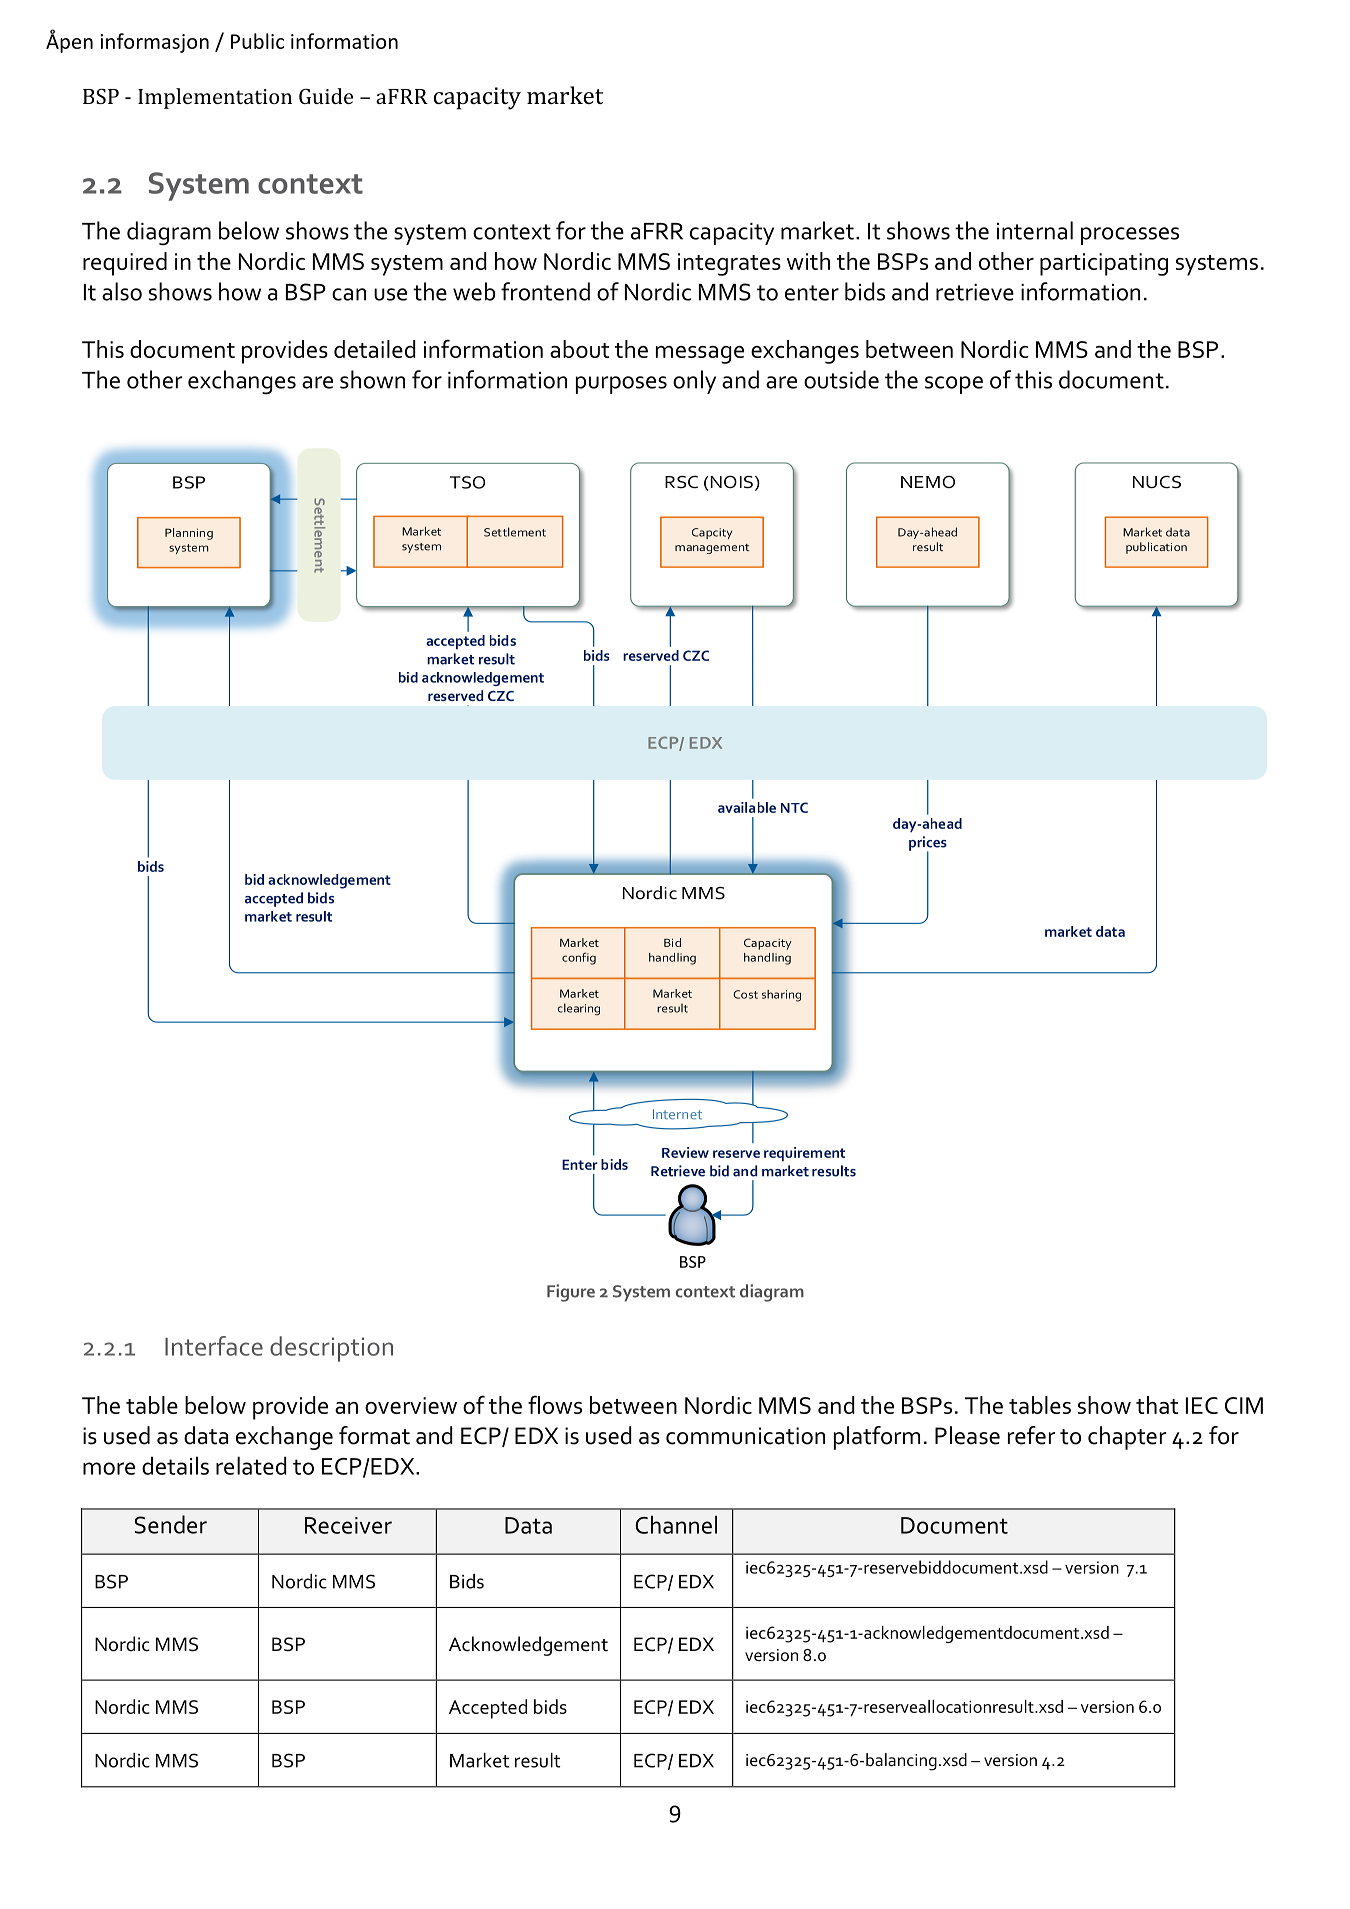  I want to click on refer, so click(1031, 1435).
